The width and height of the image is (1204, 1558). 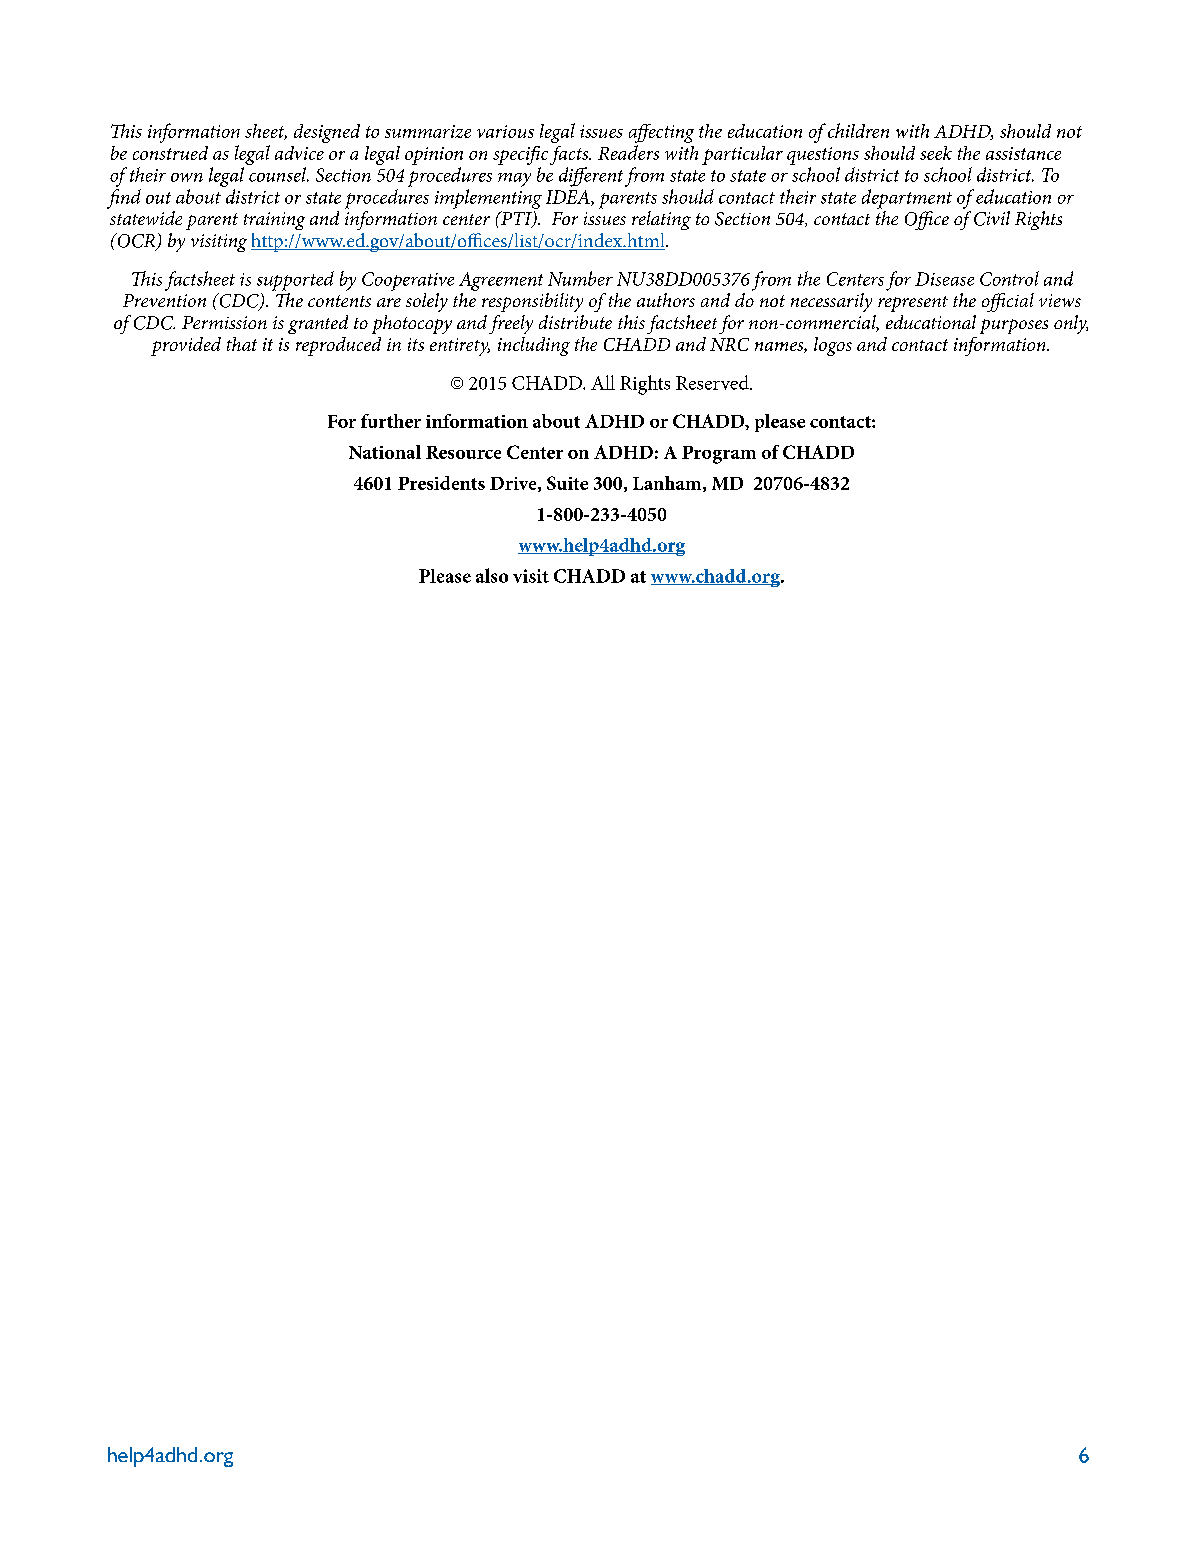 What do you see at coordinates (385, 452) in the image?
I see `National` at bounding box center [385, 452].
